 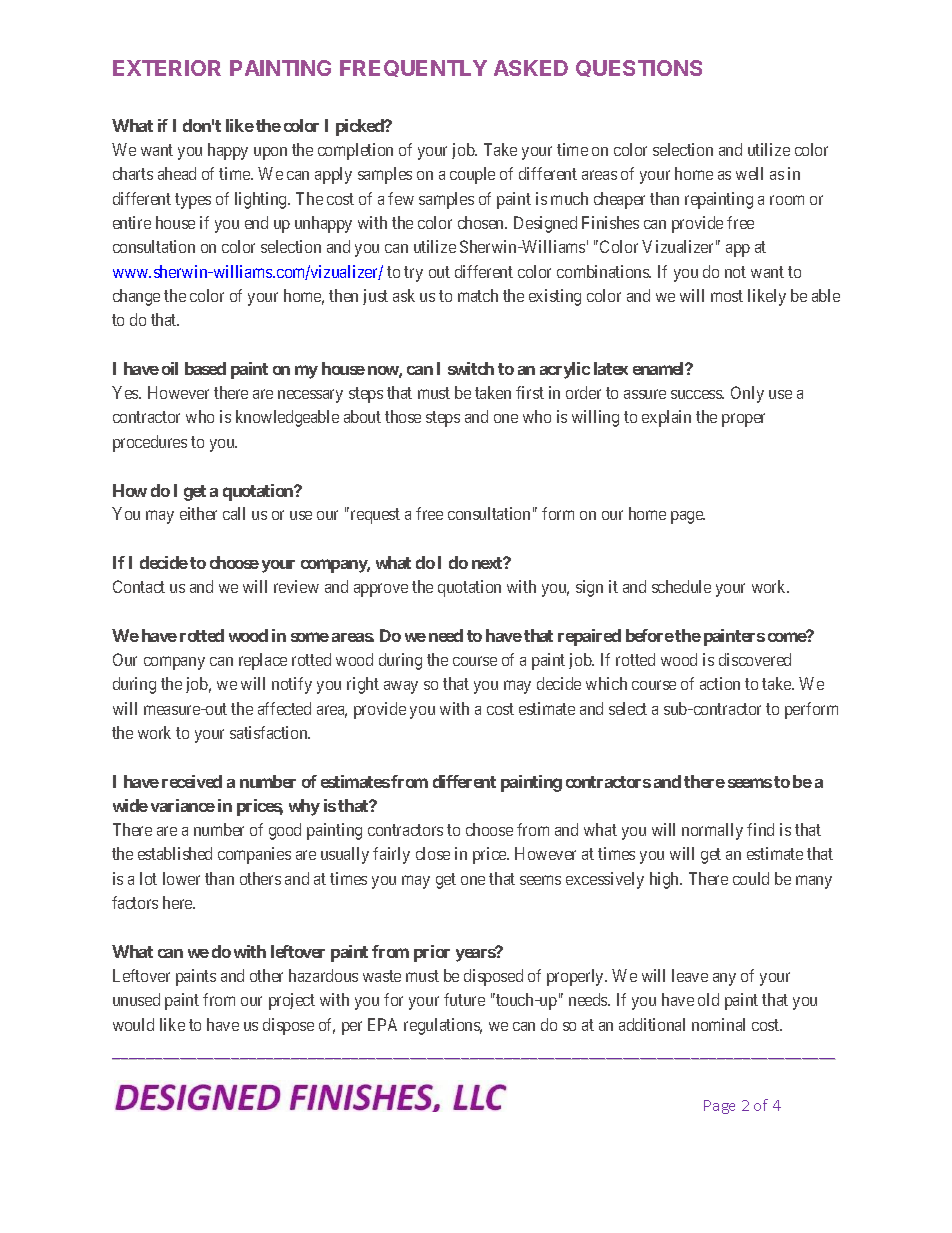 I want to click on normally, so click(x=712, y=831).
